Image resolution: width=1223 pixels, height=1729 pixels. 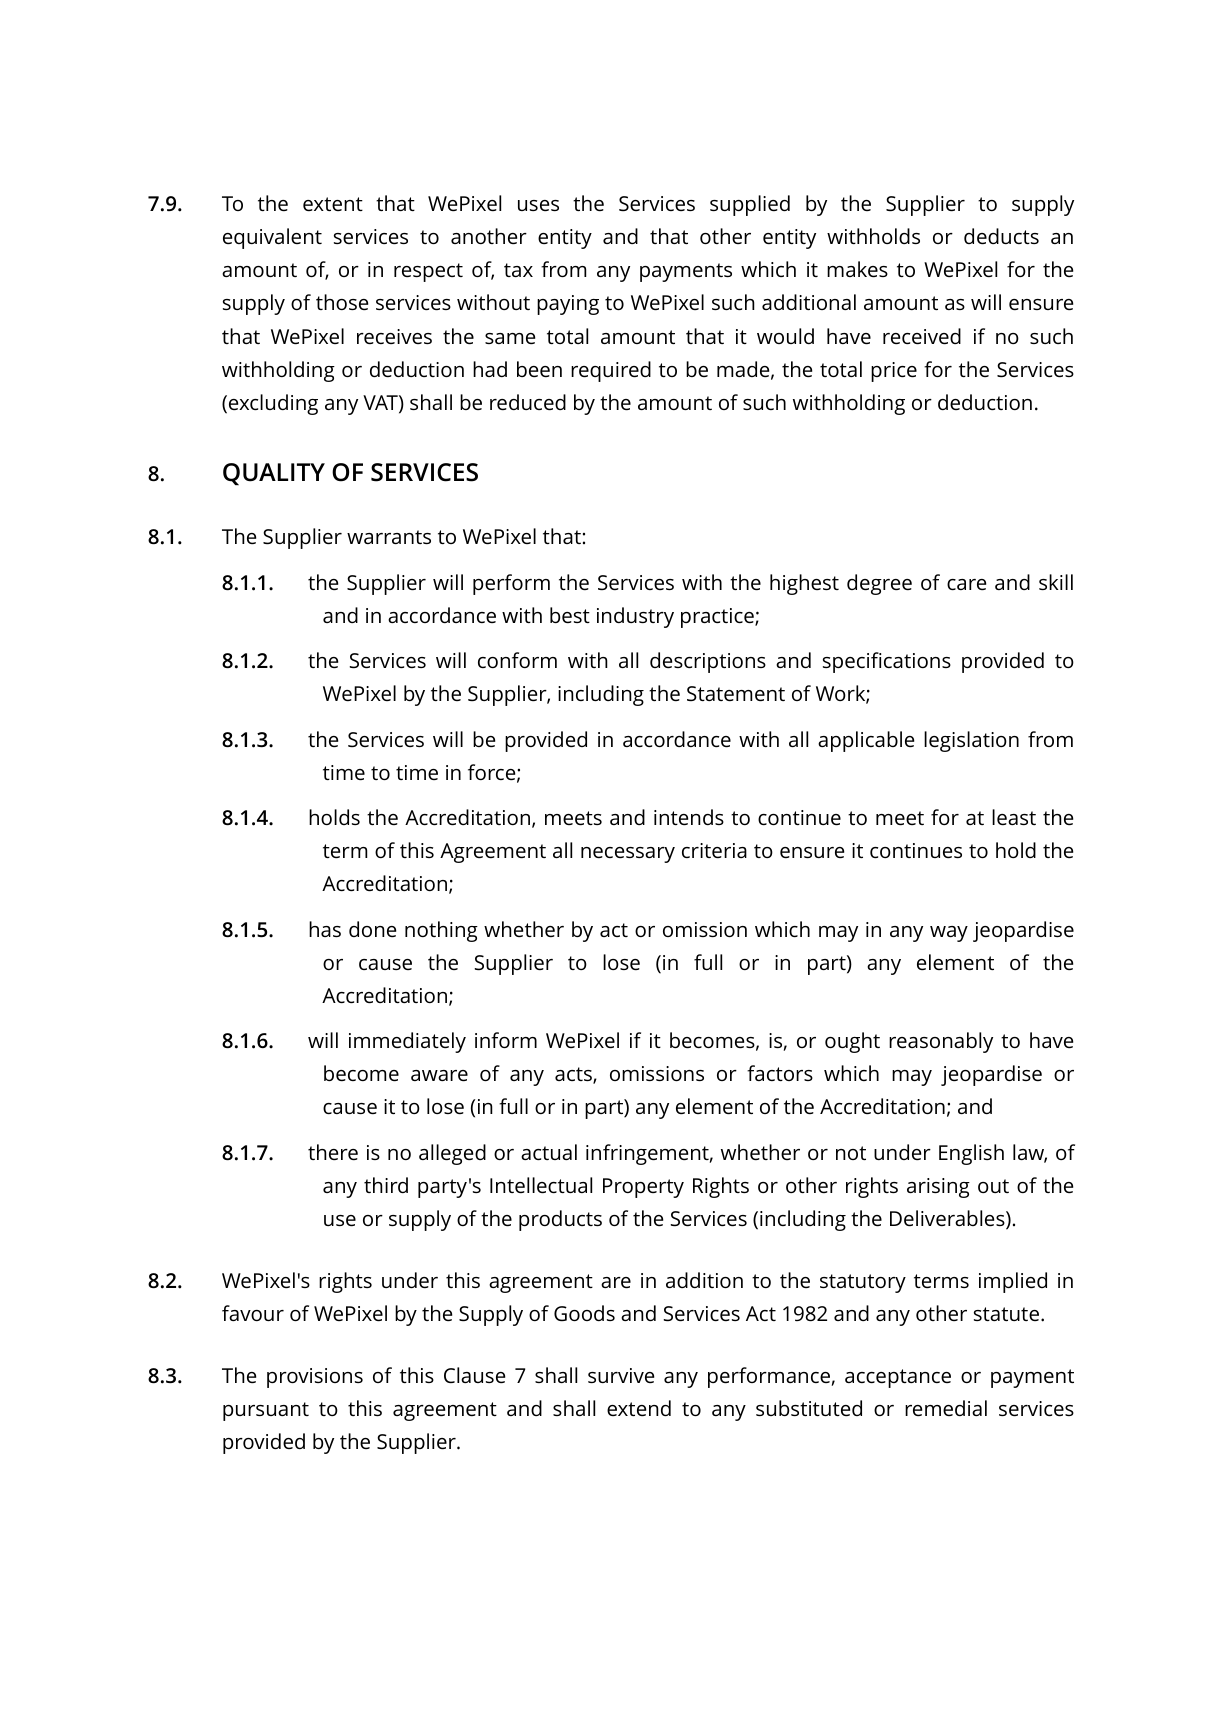 I want to click on there, so click(x=333, y=1152).
